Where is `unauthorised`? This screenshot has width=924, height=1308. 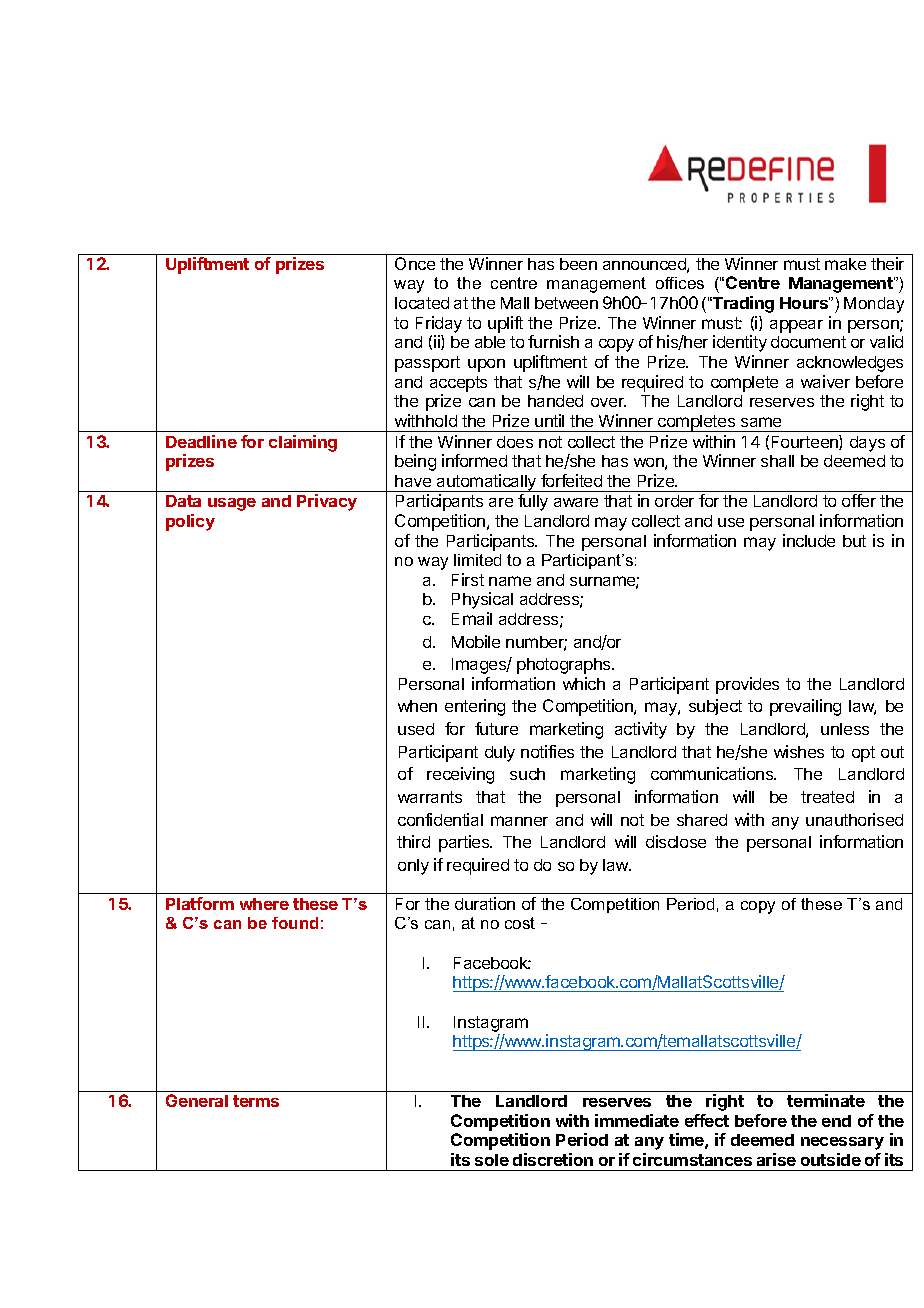 unauthorised is located at coordinates (854, 819).
